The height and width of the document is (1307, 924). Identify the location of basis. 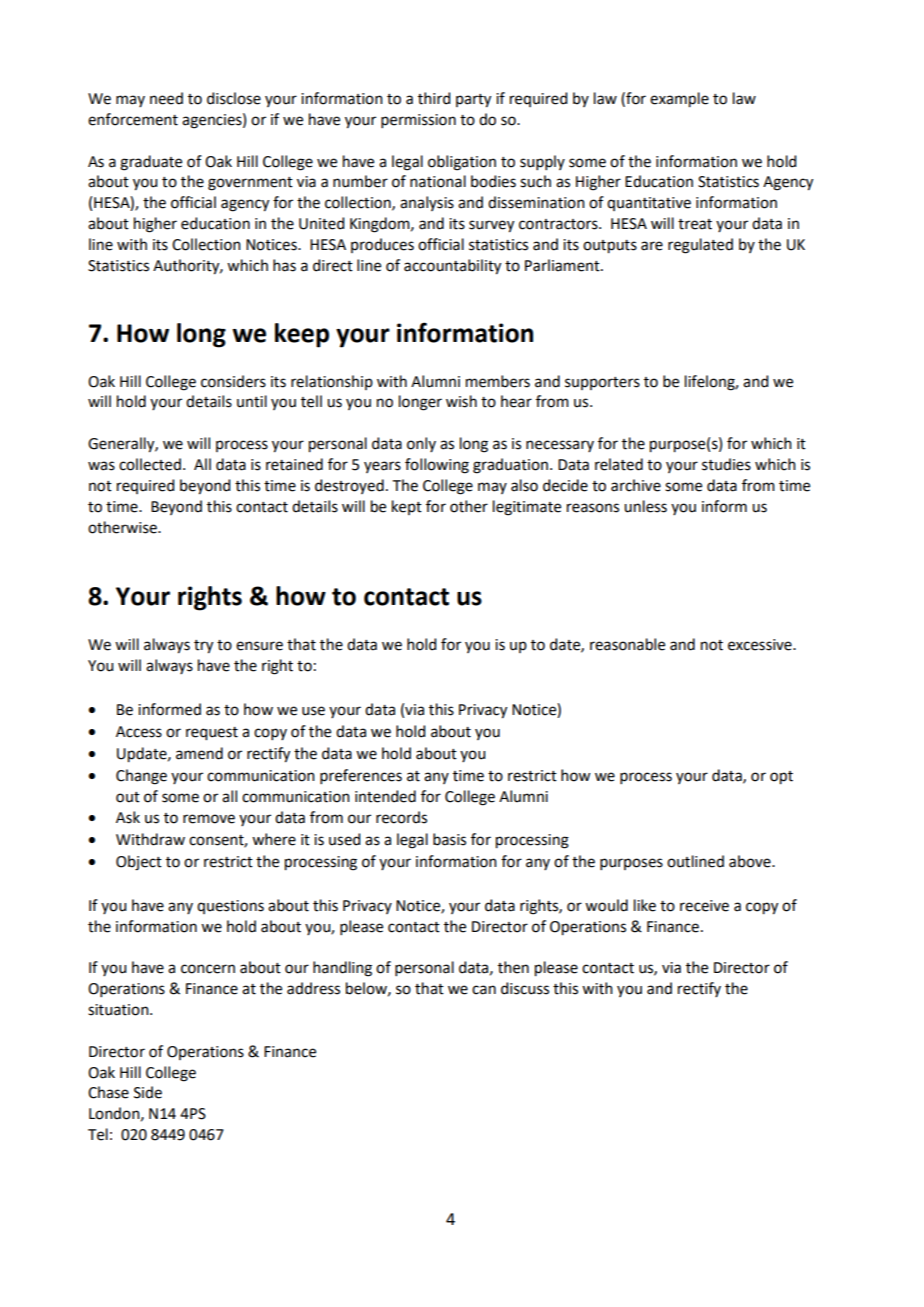
(449, 839).
